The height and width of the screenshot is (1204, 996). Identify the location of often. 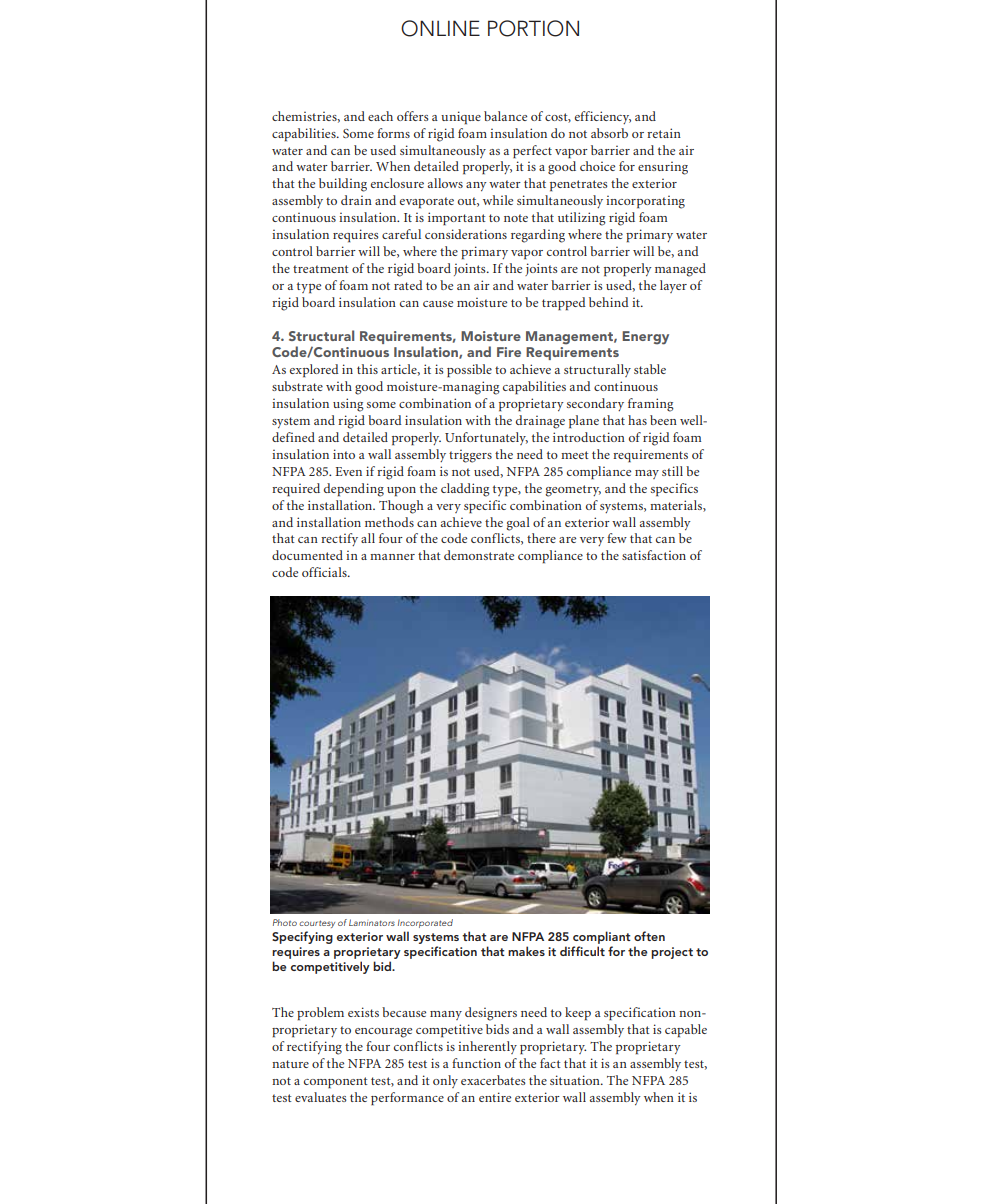
(649, 936).
